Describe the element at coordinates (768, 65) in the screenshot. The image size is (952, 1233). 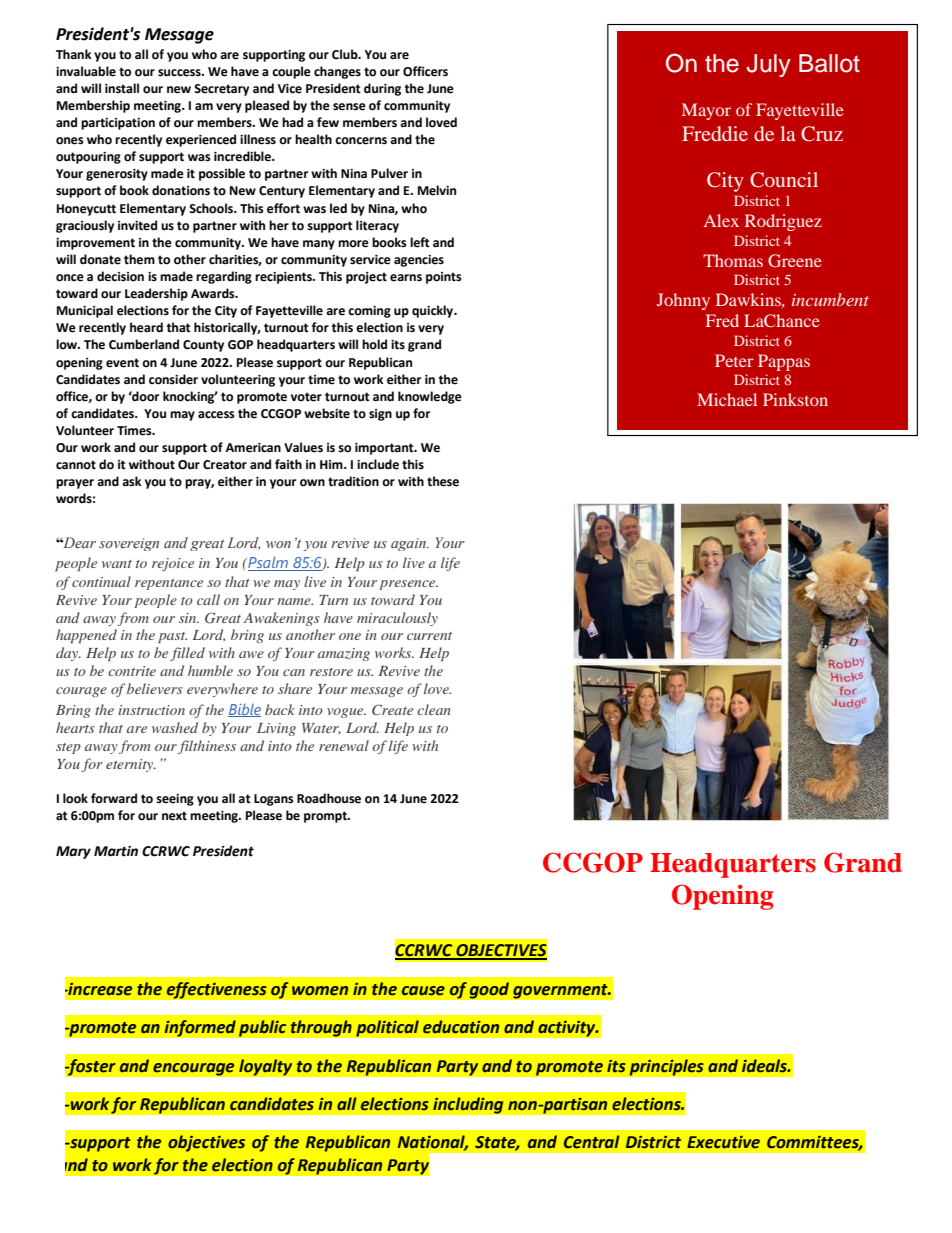
I see `July` at that location.
